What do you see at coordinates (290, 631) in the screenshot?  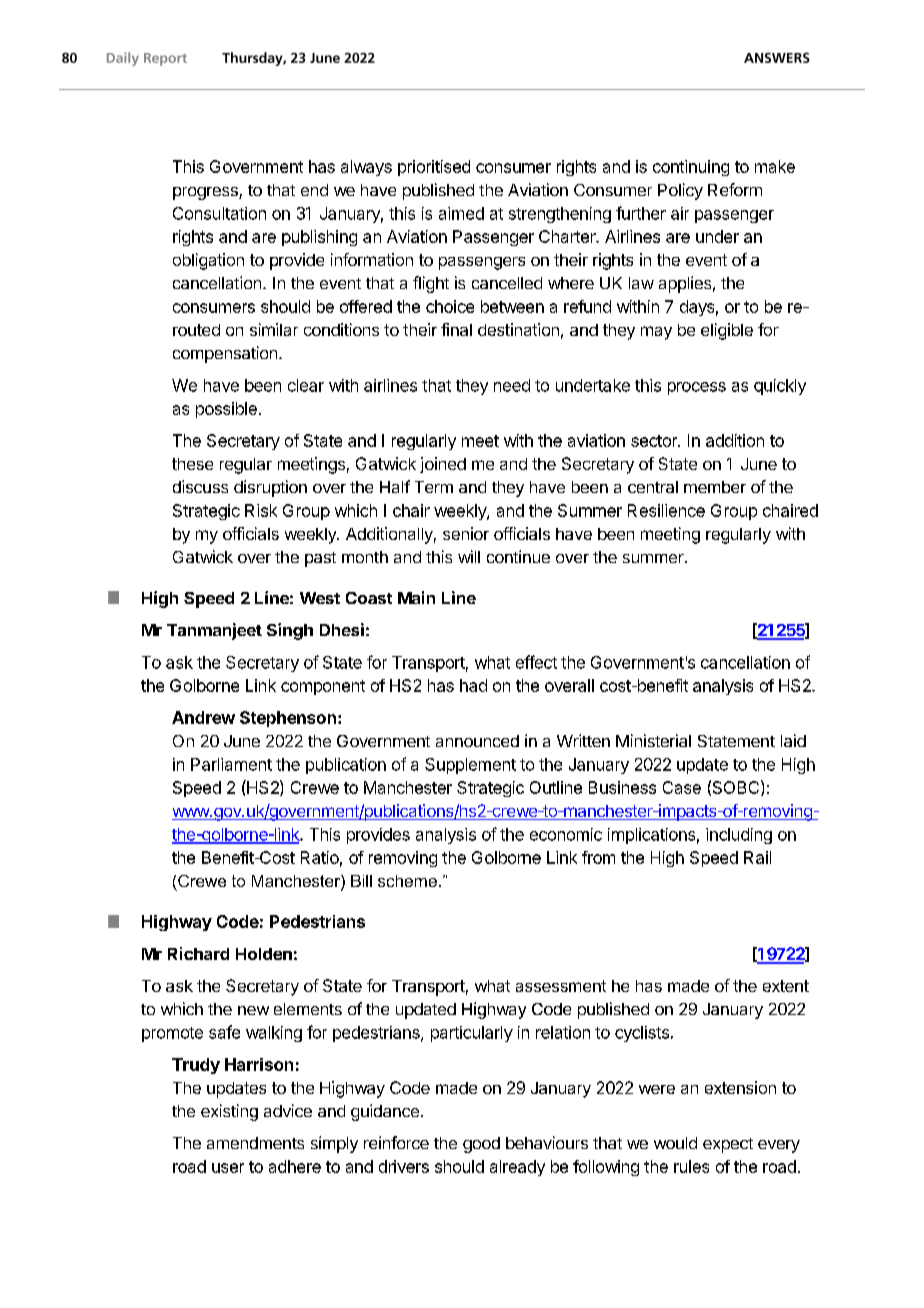 I see `Singh` at bounding box center [290, 631].
